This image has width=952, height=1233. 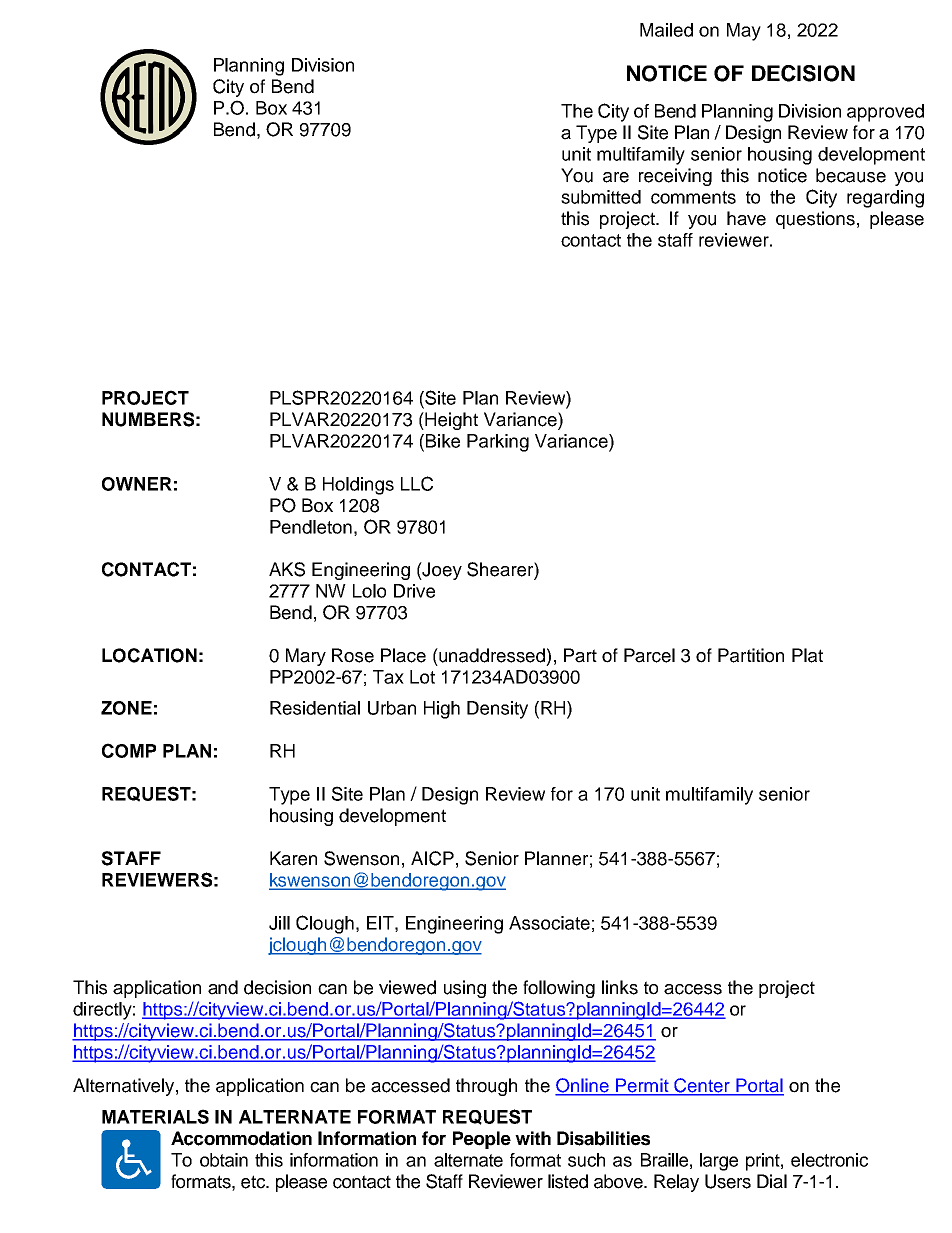 What do you see at coordinates (744, 32) in the image?
I see `May` at bounding box center [744, 32].
